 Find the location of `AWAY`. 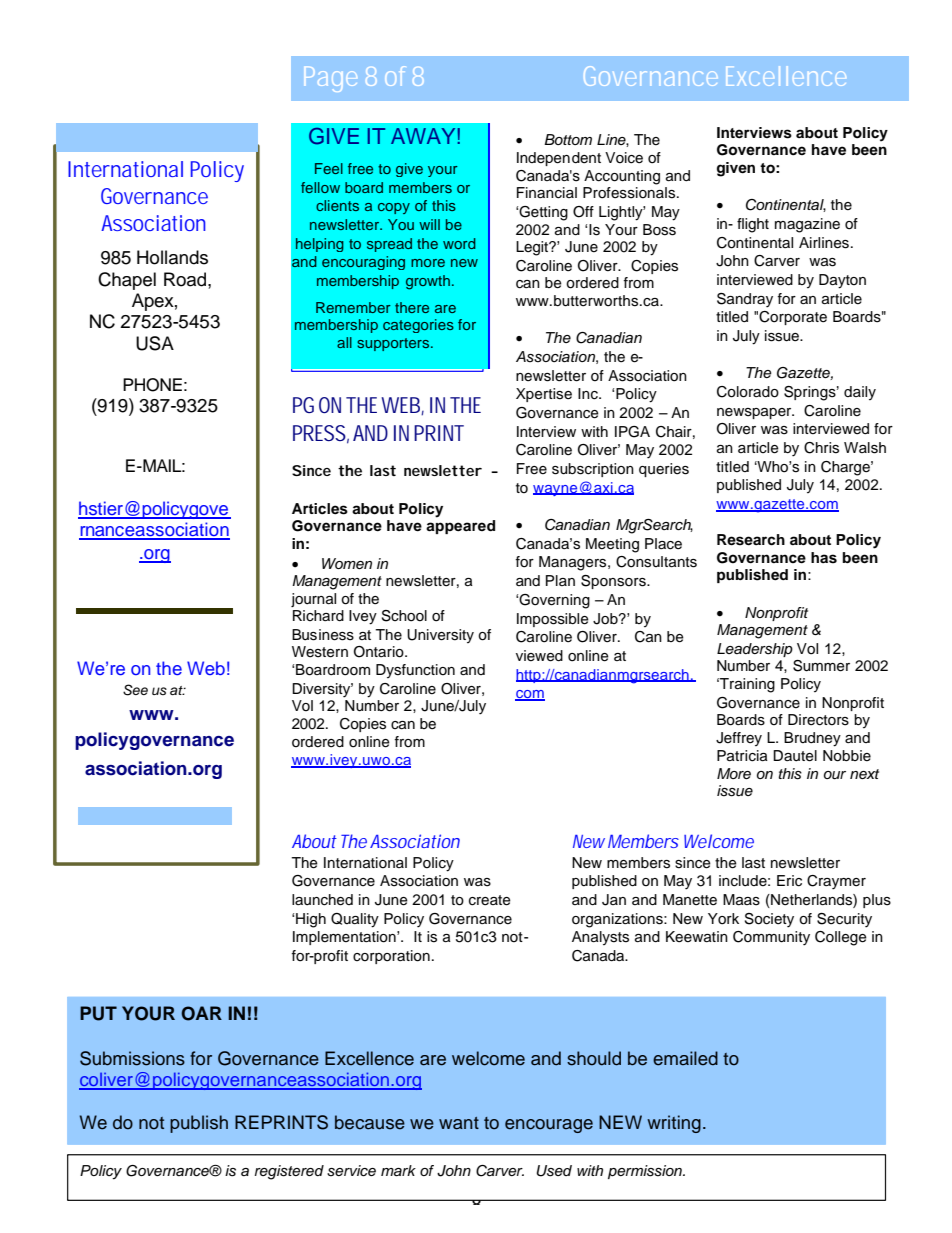

AWAY is located at coordinates (423, 136).
